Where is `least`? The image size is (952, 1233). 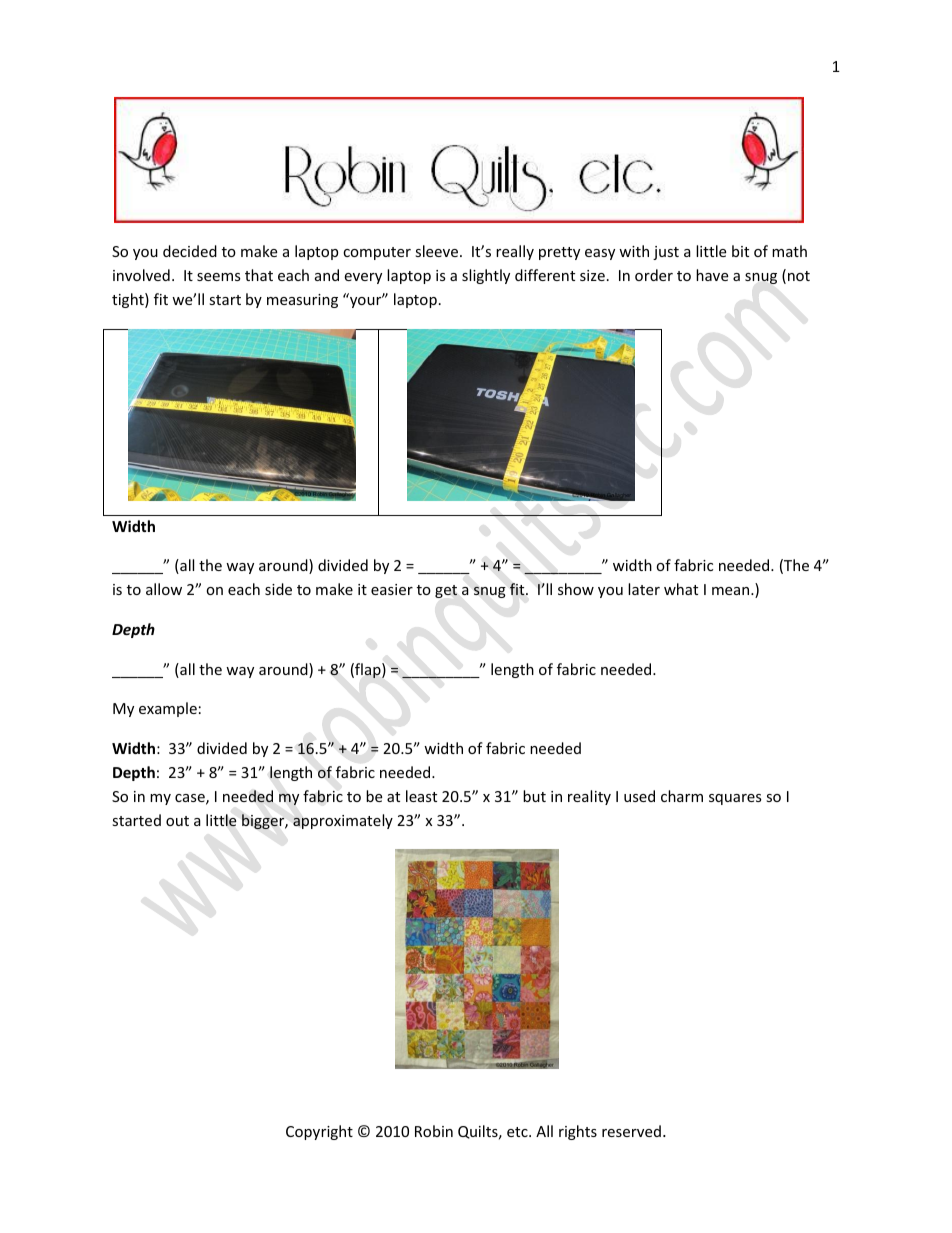 least is located at coordinates (421, 796).
